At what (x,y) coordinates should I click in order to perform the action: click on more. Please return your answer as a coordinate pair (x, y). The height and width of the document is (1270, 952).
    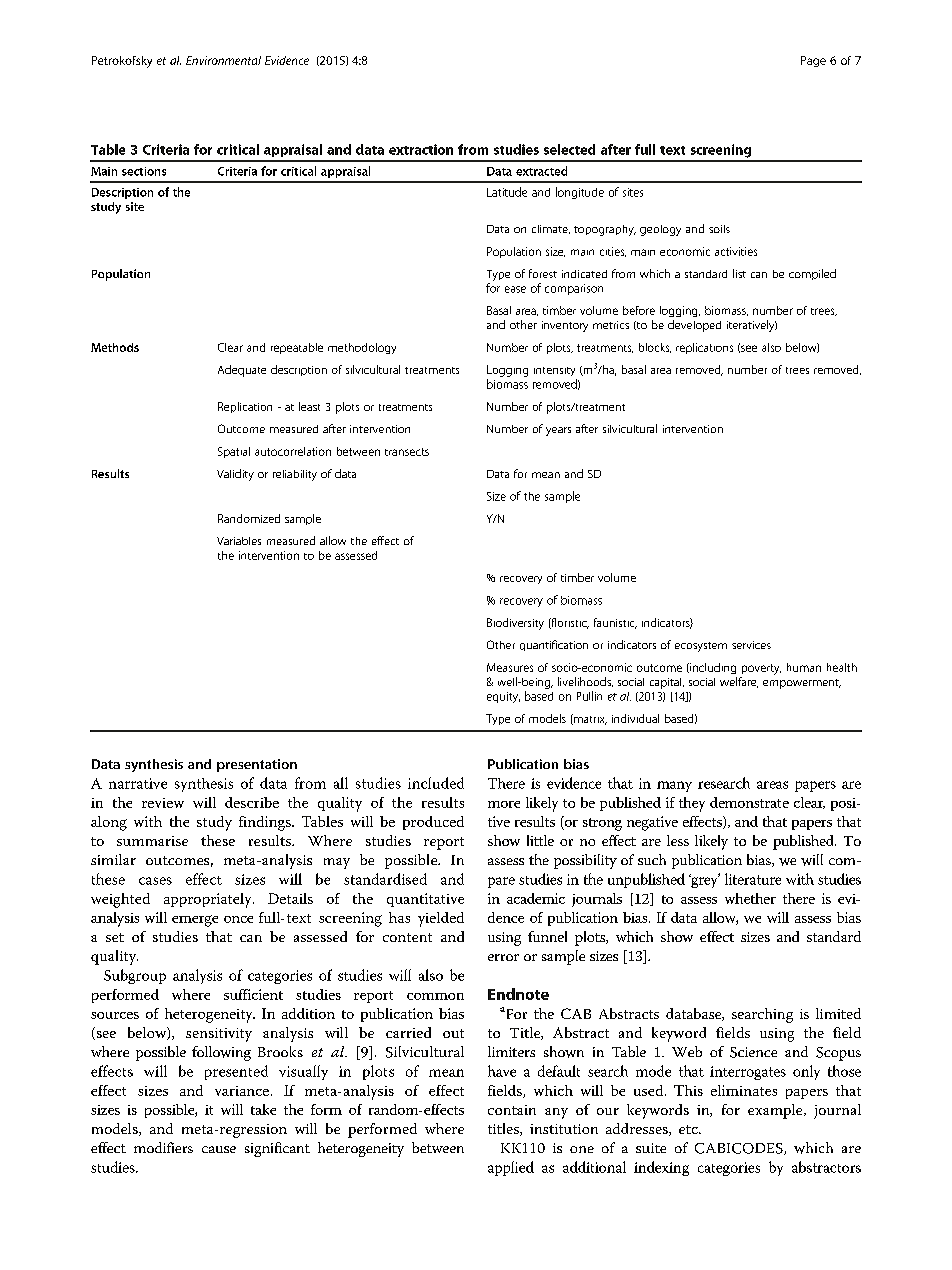
    Looking at the image, I should click on (504, 804).
